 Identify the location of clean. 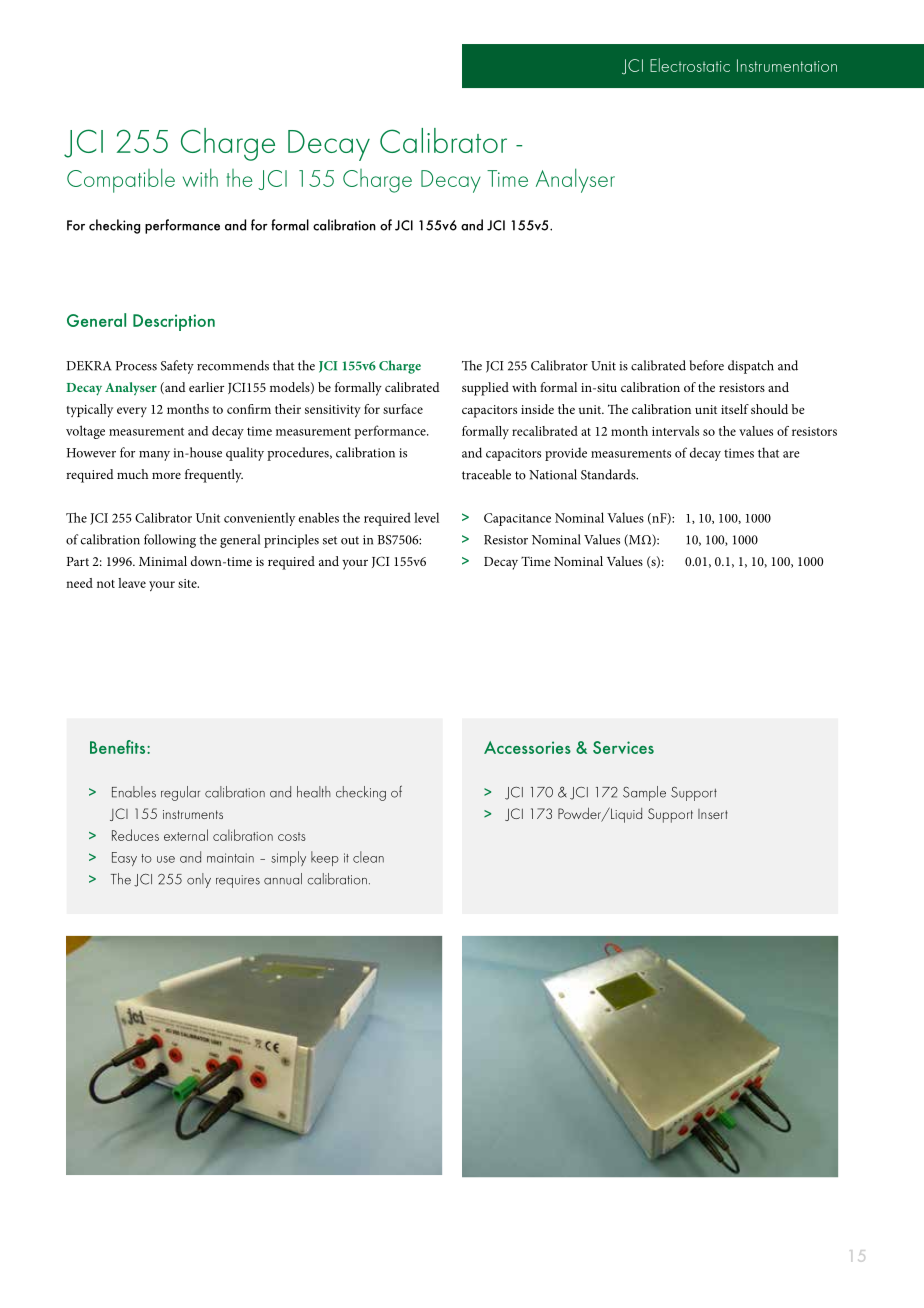
(368, 857).
